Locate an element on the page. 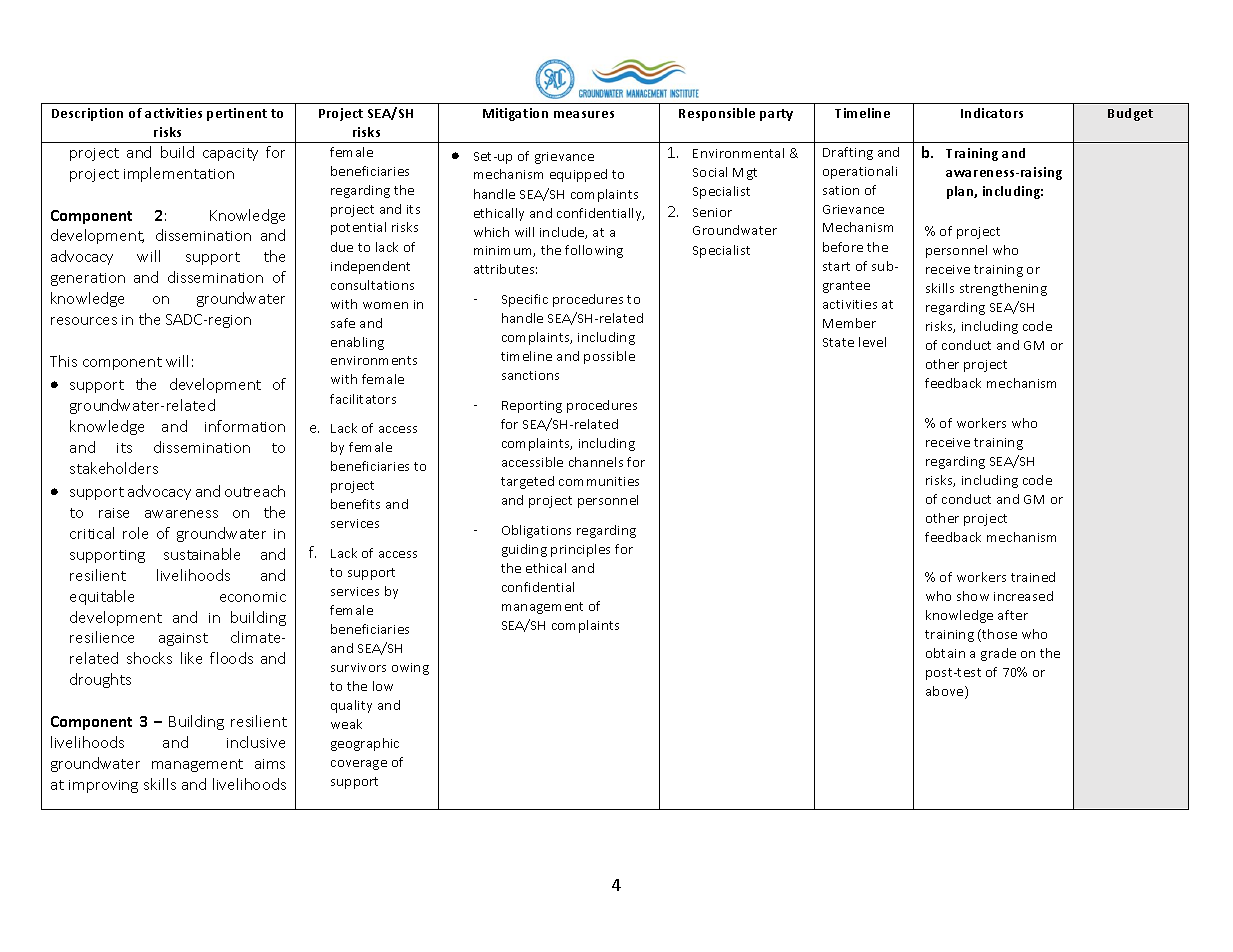  channels is located at coordinates (596, 462).
